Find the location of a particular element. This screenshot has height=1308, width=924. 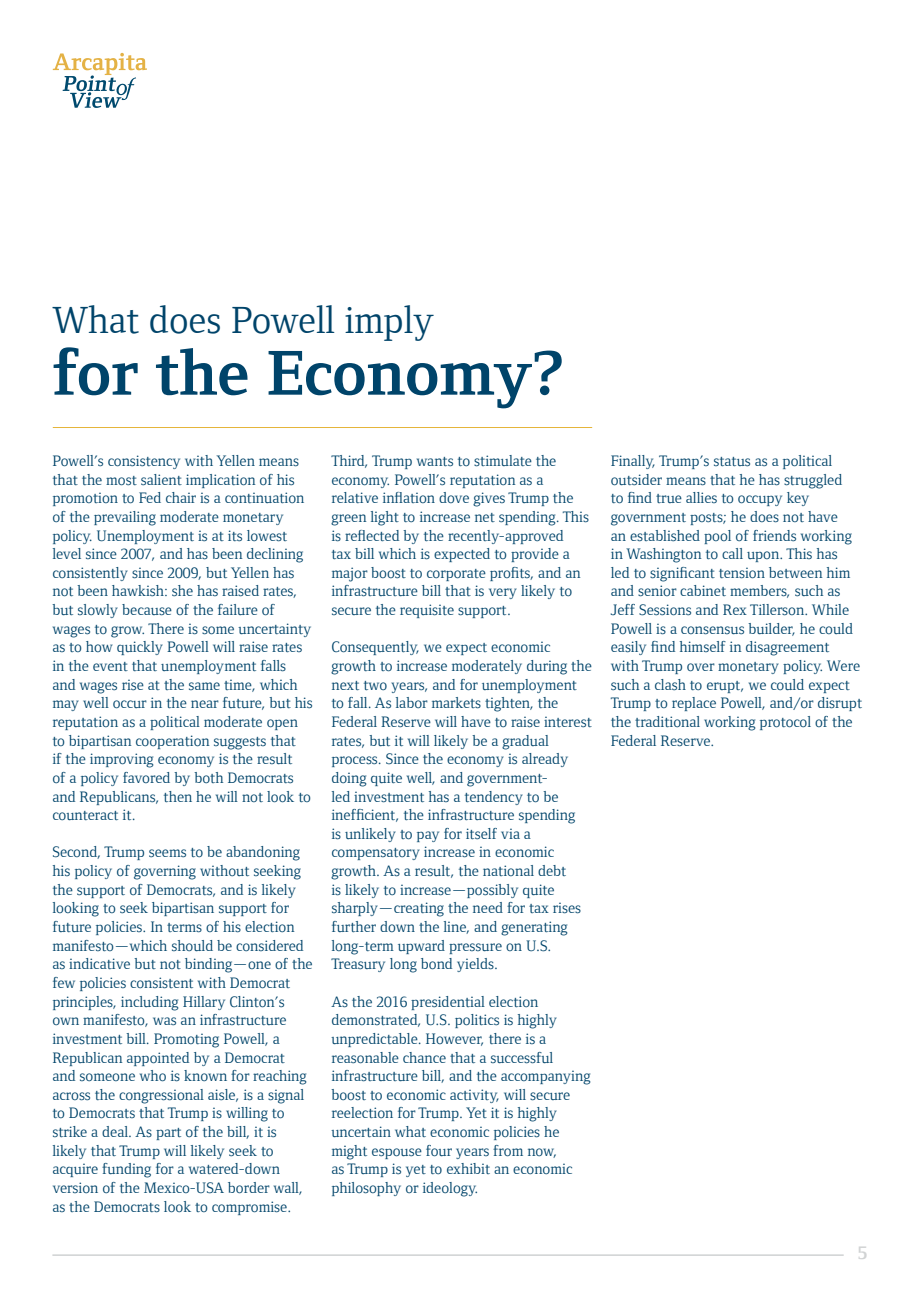

consistency is located at coordinates (144, 462).
